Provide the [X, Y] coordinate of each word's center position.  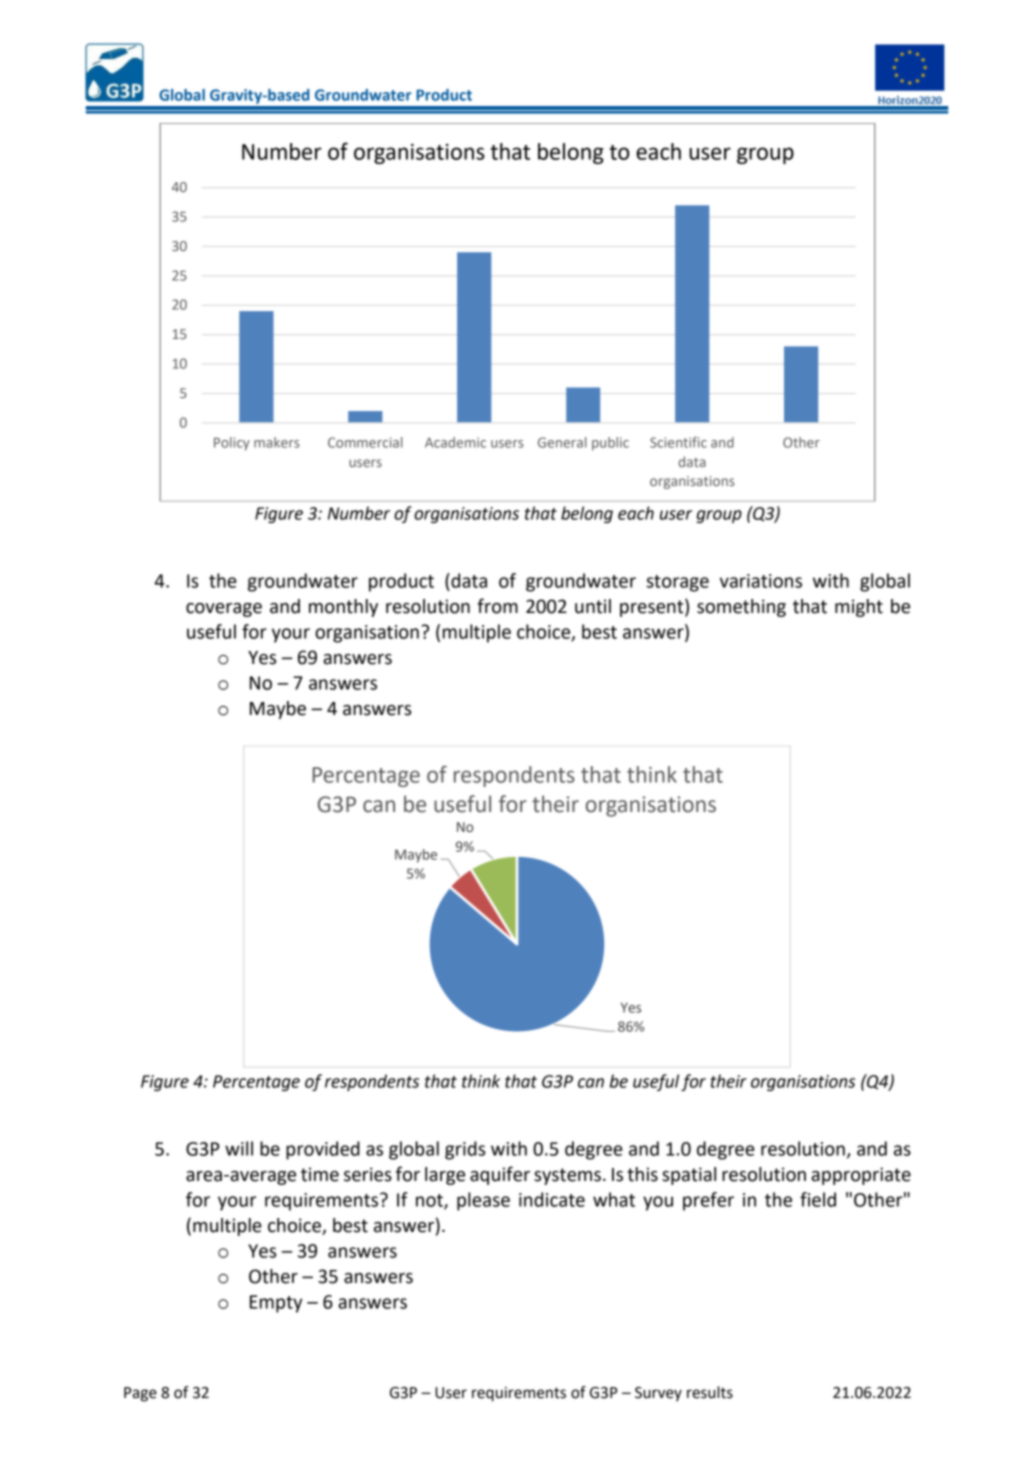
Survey [658, 1394]
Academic [455, 442]
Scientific [678, 442]
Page [140, 1394]
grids [465, 1150]
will [239, 1148]
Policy [232, 444]
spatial [689, 1176]
